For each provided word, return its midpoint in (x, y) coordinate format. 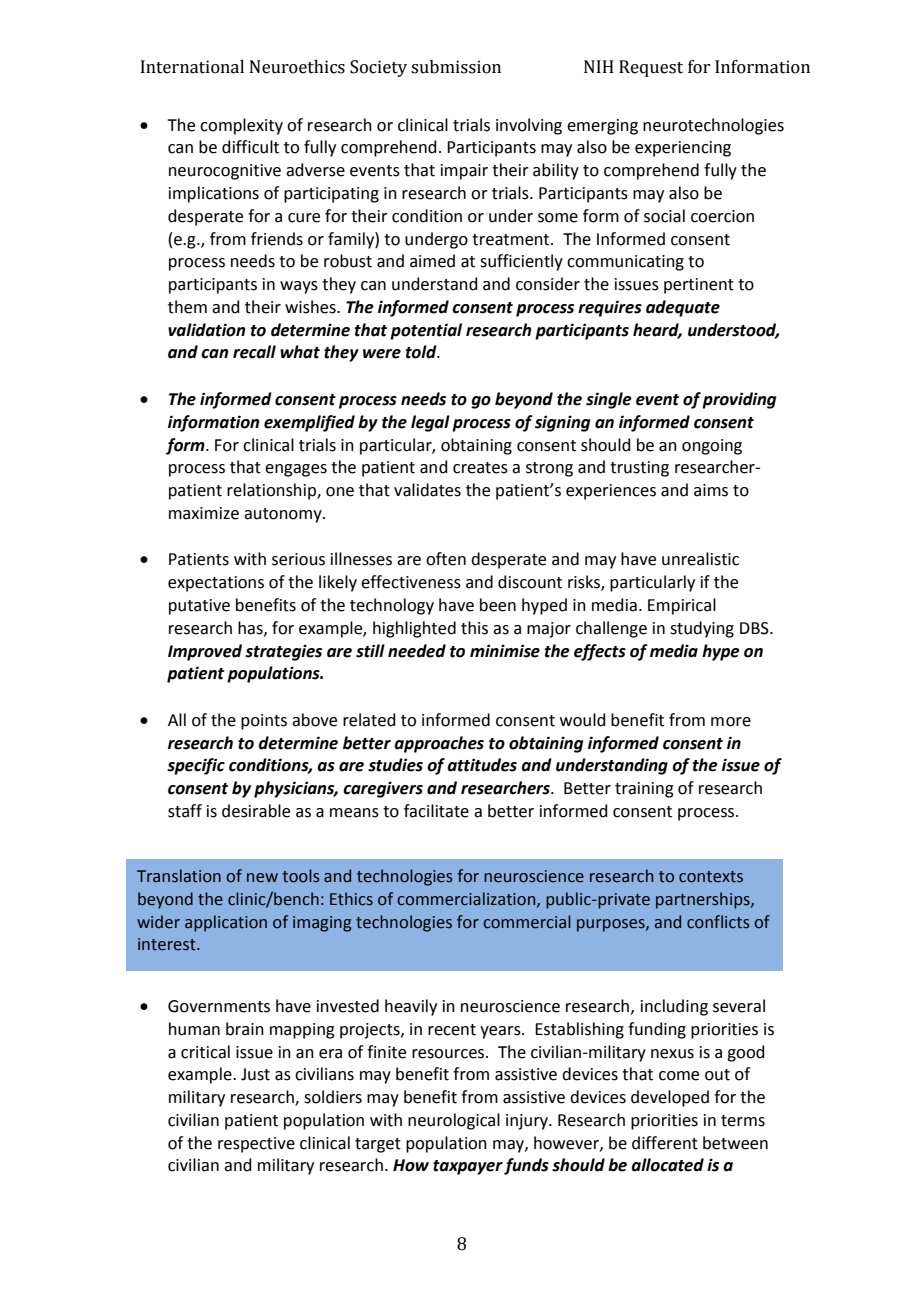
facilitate (436, 811)
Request (651, 68)
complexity (241, 126)
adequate (683, 308)
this (474, 628)
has (251, 628)
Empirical (682, 606)
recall (254, 352)
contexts (711, 877)
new (262, 878)
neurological (454, 1121)
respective (256, 1145)
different (665, 1143)
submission (456, 67)
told (422, 352)
